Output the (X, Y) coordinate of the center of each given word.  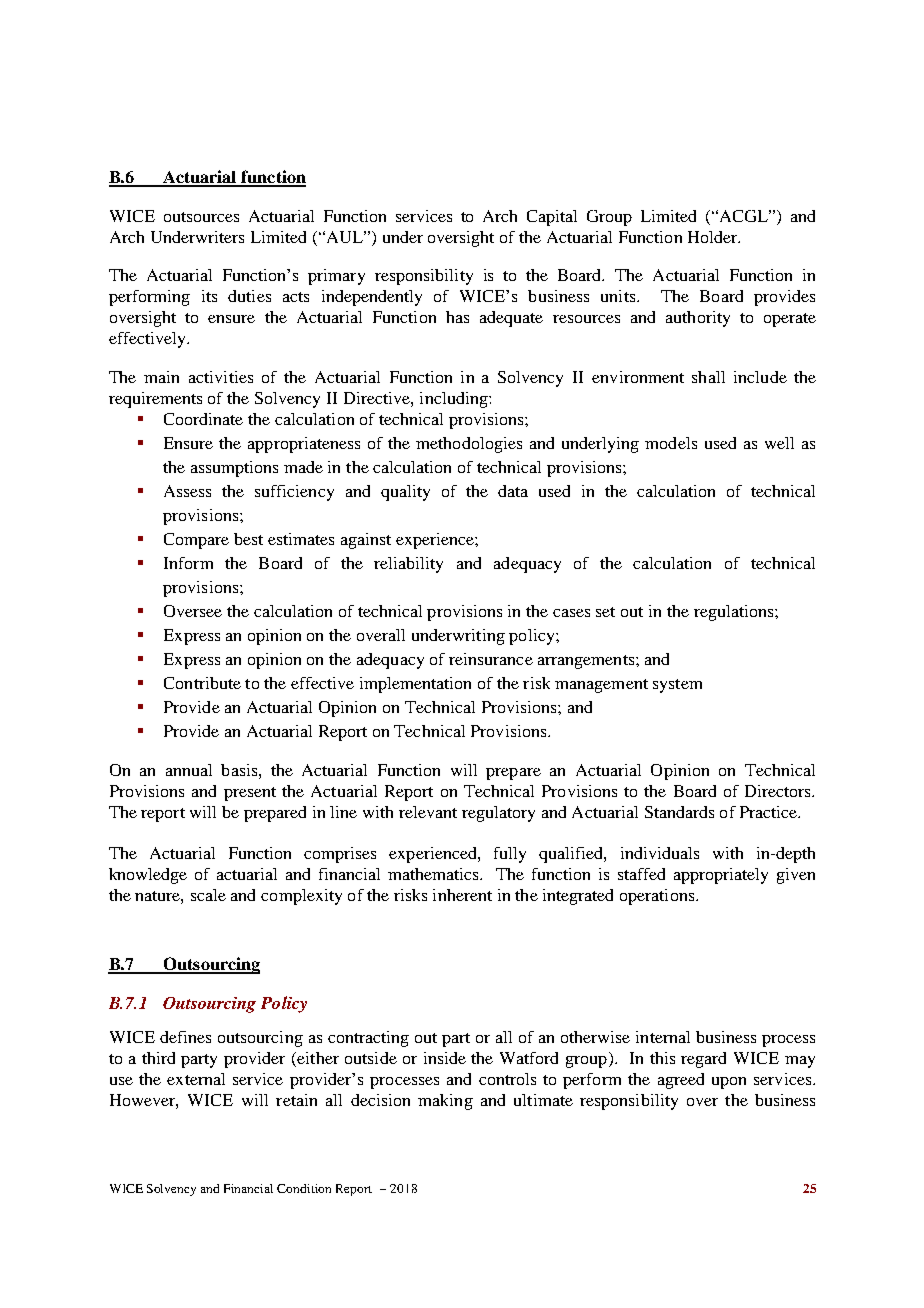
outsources (201, 217)
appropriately (721, 876)
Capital (552, 218)
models (671, 443)
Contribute (202, 683)
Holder (714, 237)
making (445, 1102)
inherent (462, 895)
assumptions (234, 469)
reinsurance (491, 659)
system (677, 686)
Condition (304, 1188)
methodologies (469, 445)
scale (208, 895)
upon (729, 1083)
